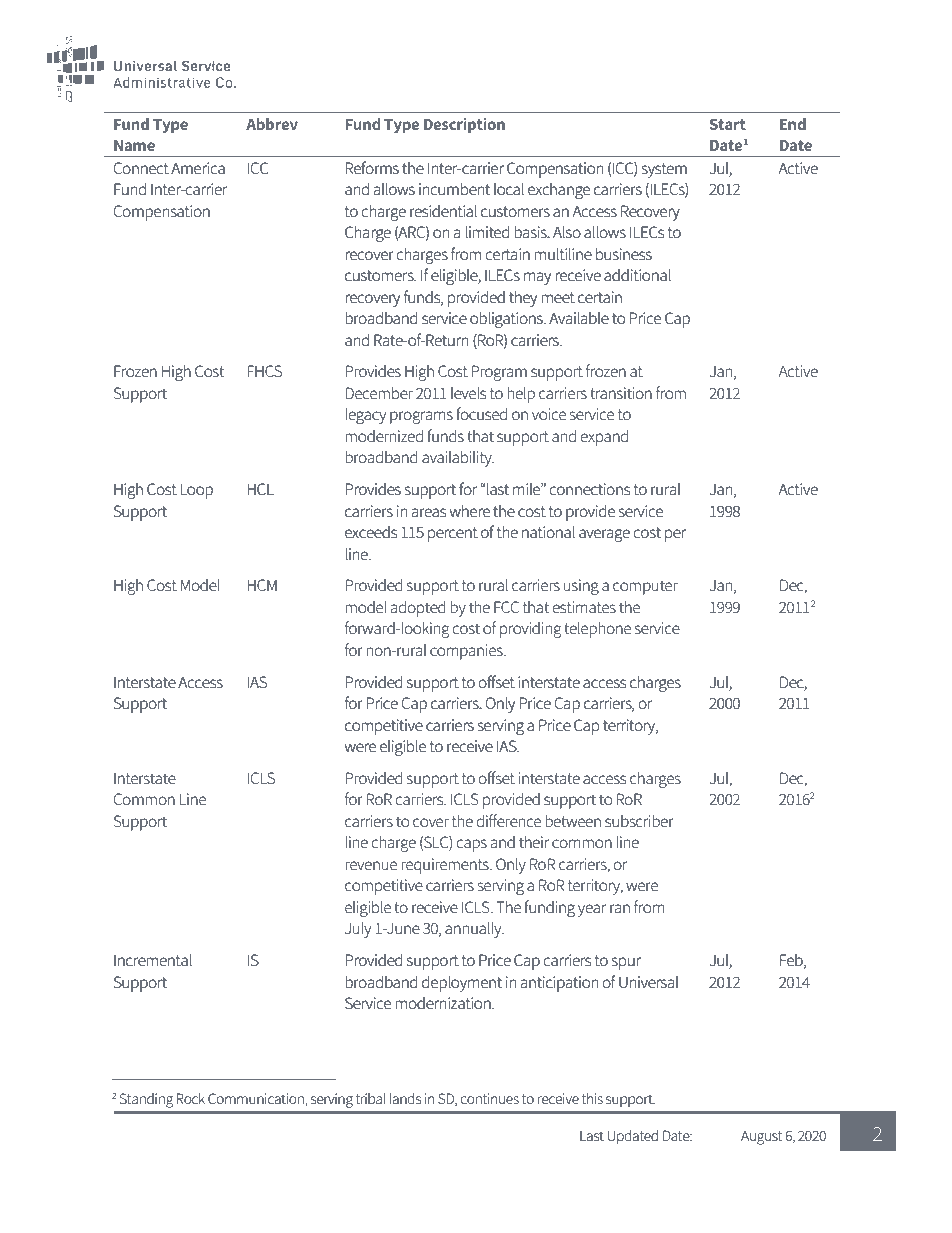 The image size is (952, 1233). Describe the element at coordinates (639, 821) in the document. I see `subscriber` at that location.
